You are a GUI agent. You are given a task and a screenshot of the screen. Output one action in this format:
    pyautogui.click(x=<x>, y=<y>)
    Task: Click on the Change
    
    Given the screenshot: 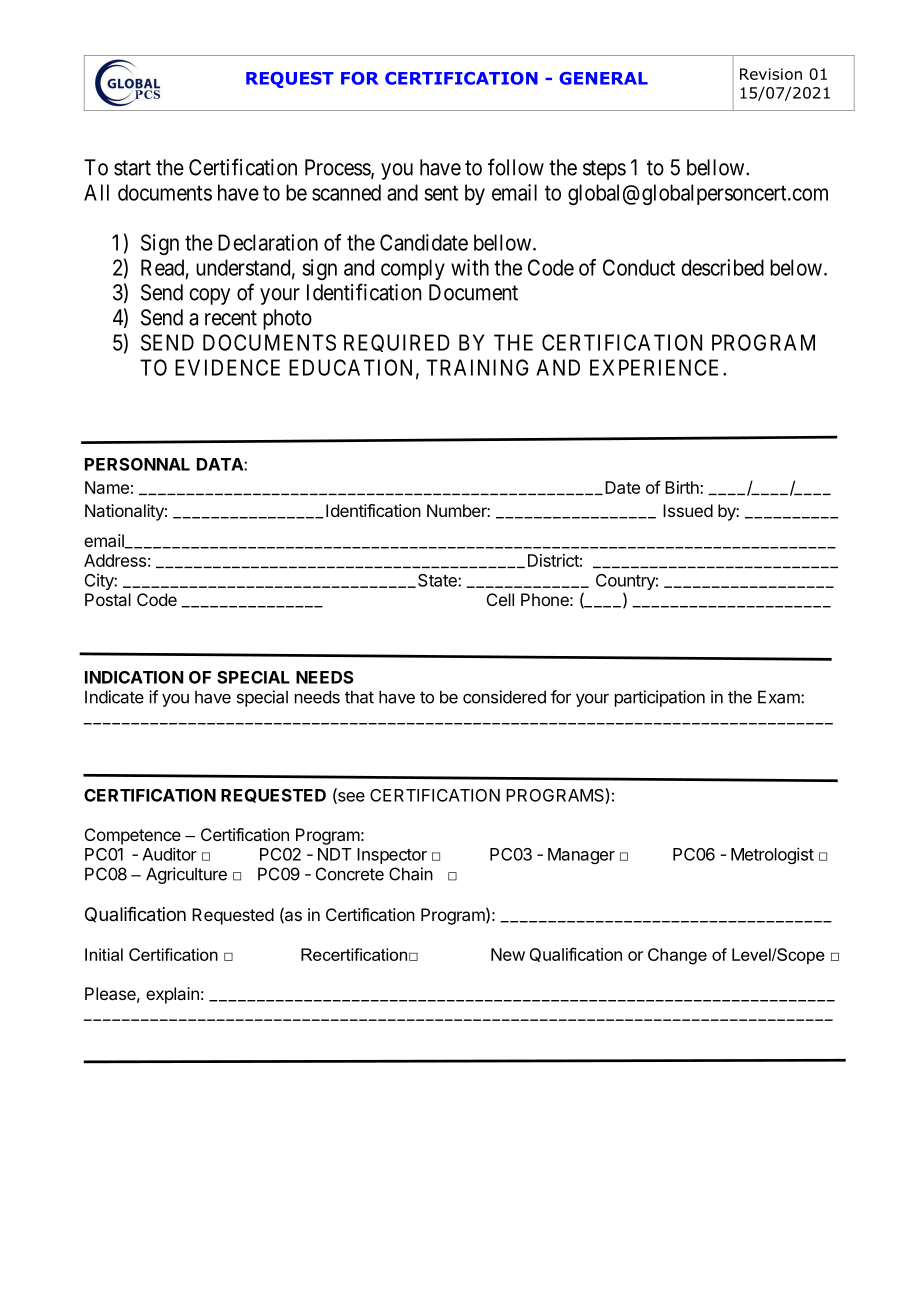 What is the action you would take?
    pyautogui.click(x=677, y=956)
